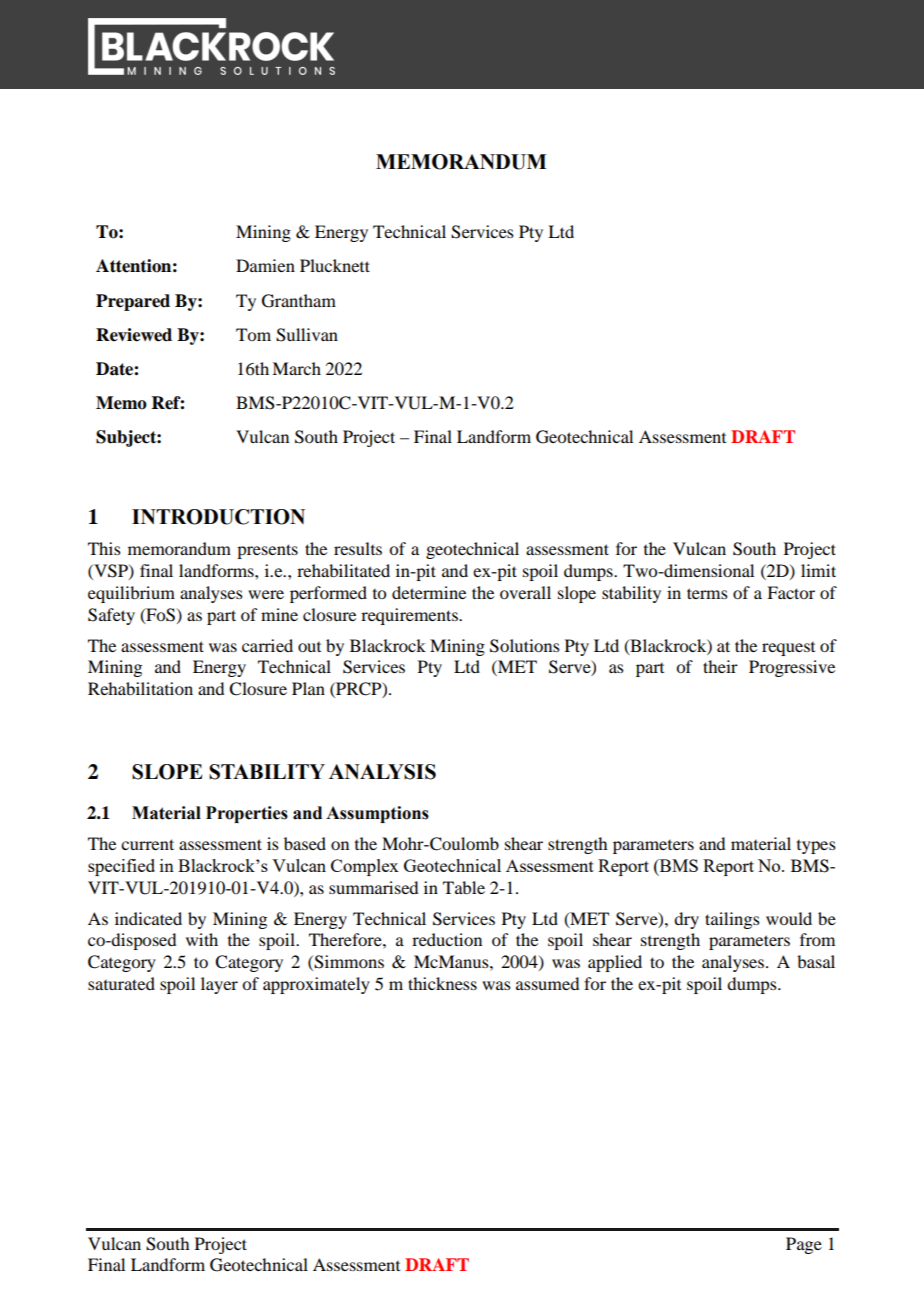  What do you see at coordinates (121, 983) in the screenshot?
I see `saturated` at bounding box center [121, 983].
